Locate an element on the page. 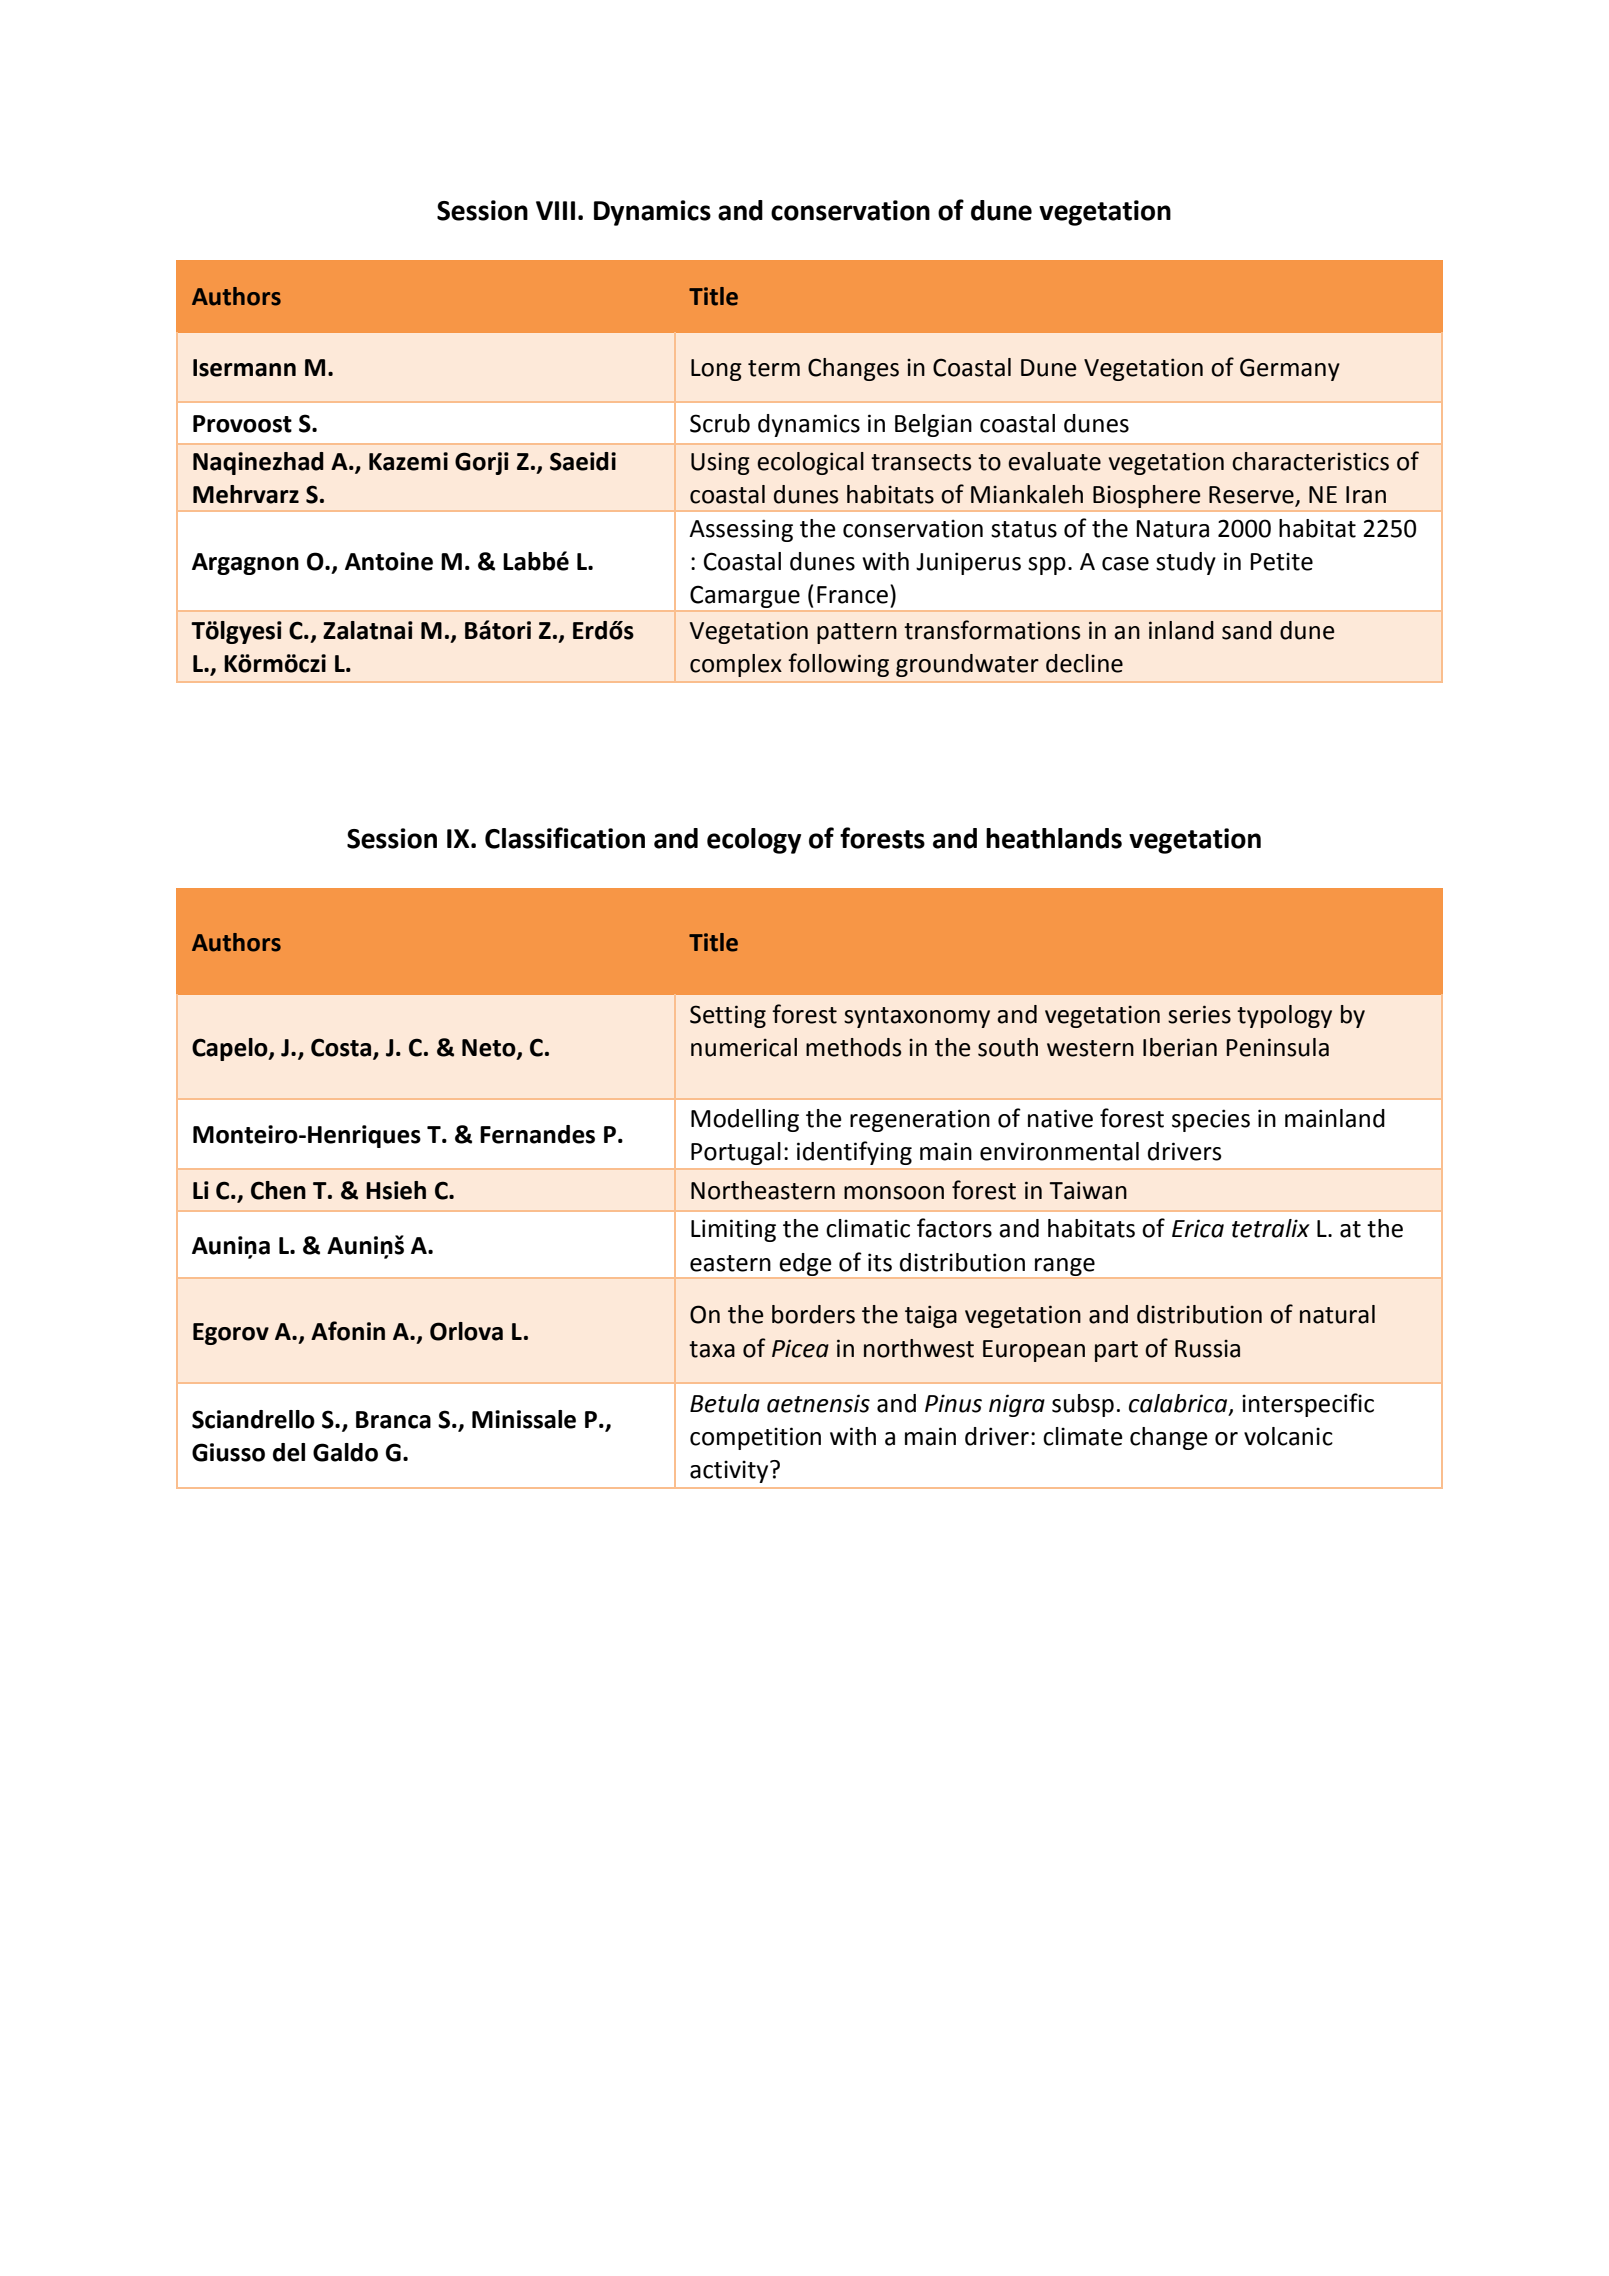 Image resolution: width=1609 pixels, height=2276 pixels. term is located at coordinates (774, 368).
